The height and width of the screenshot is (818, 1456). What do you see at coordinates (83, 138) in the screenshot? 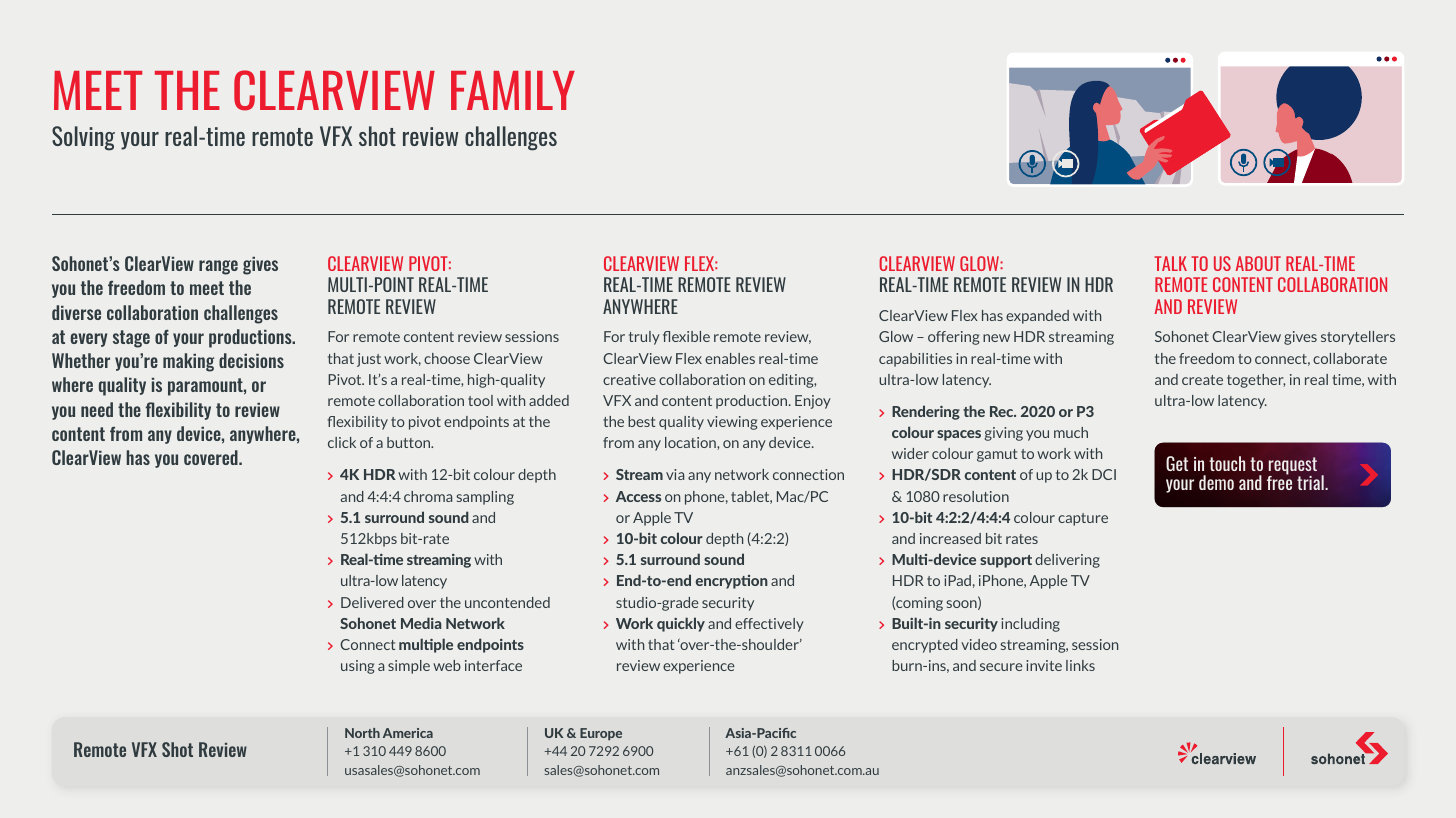
I see `Solving` at bounding box center [83, 138].
